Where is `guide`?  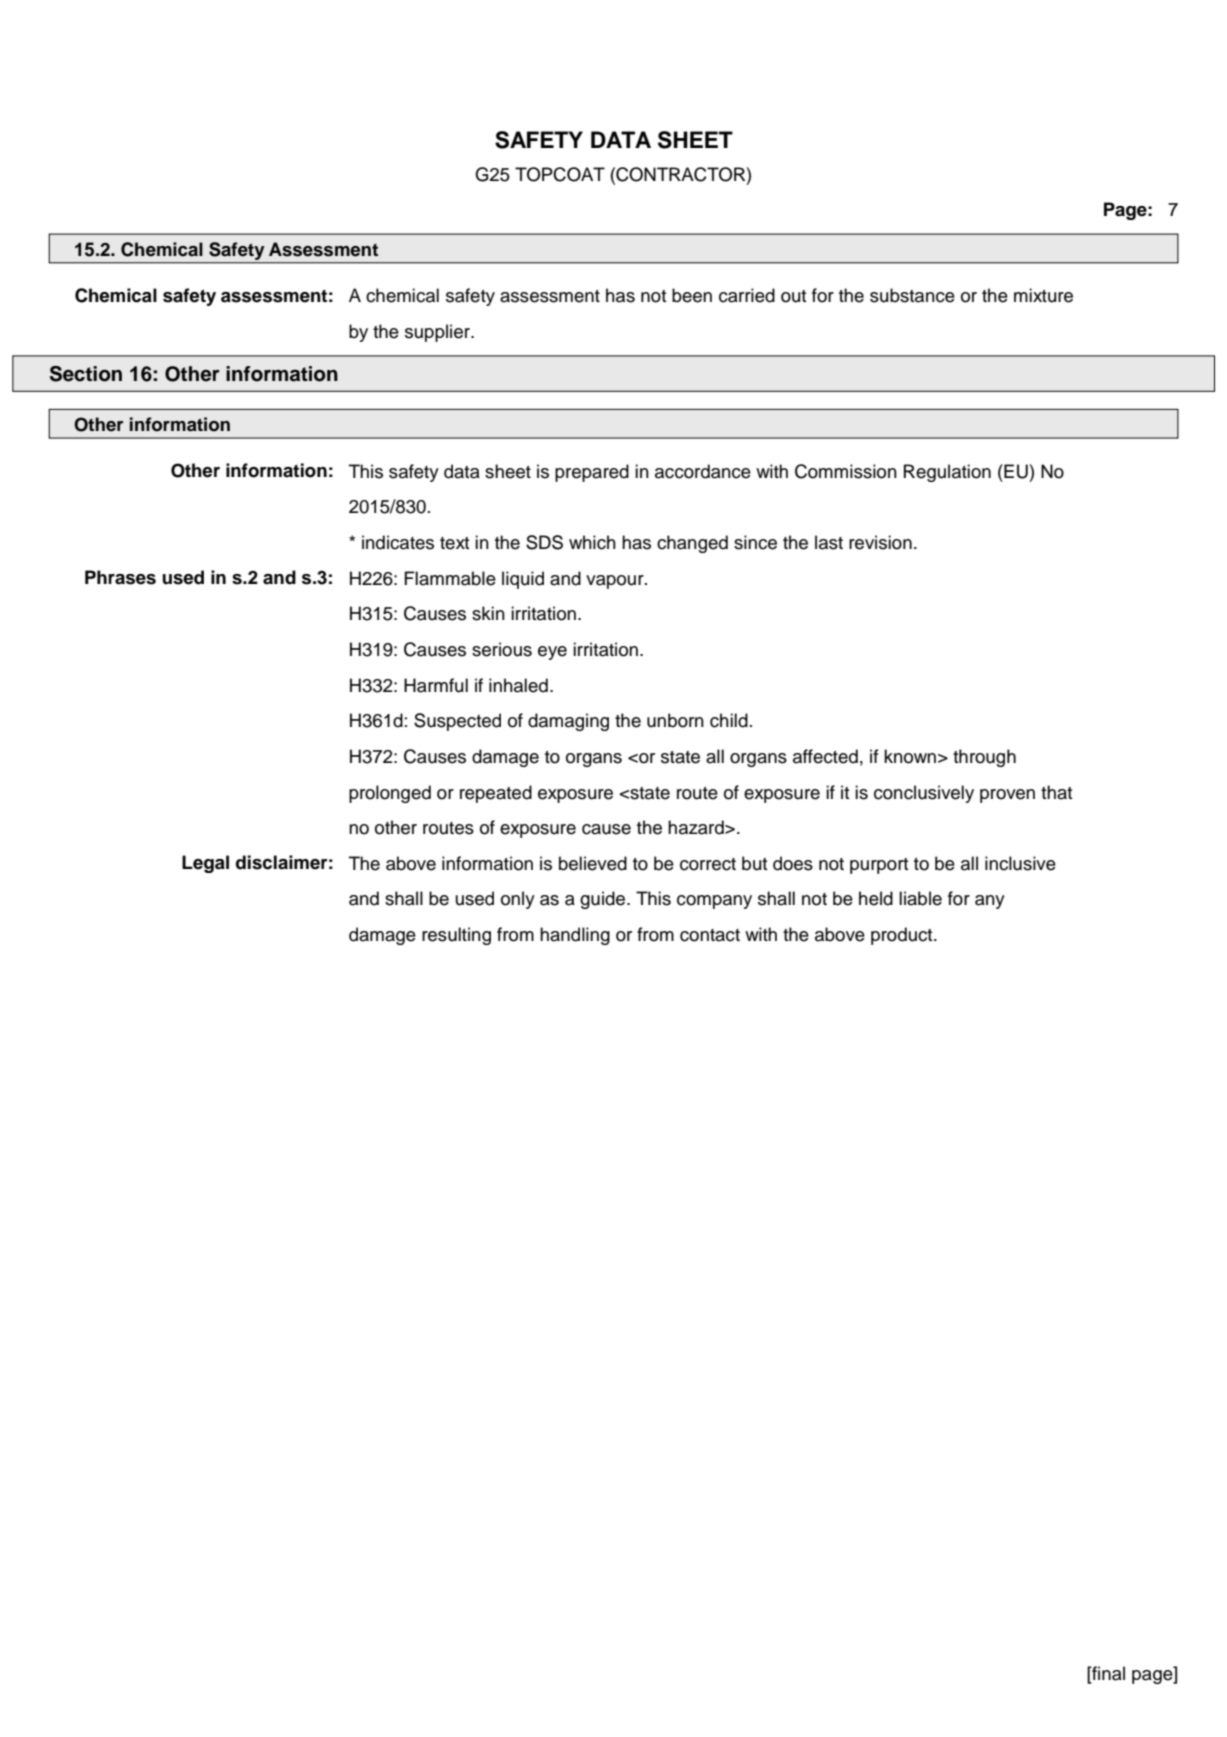
guide is located at coordinates (604, 900).
